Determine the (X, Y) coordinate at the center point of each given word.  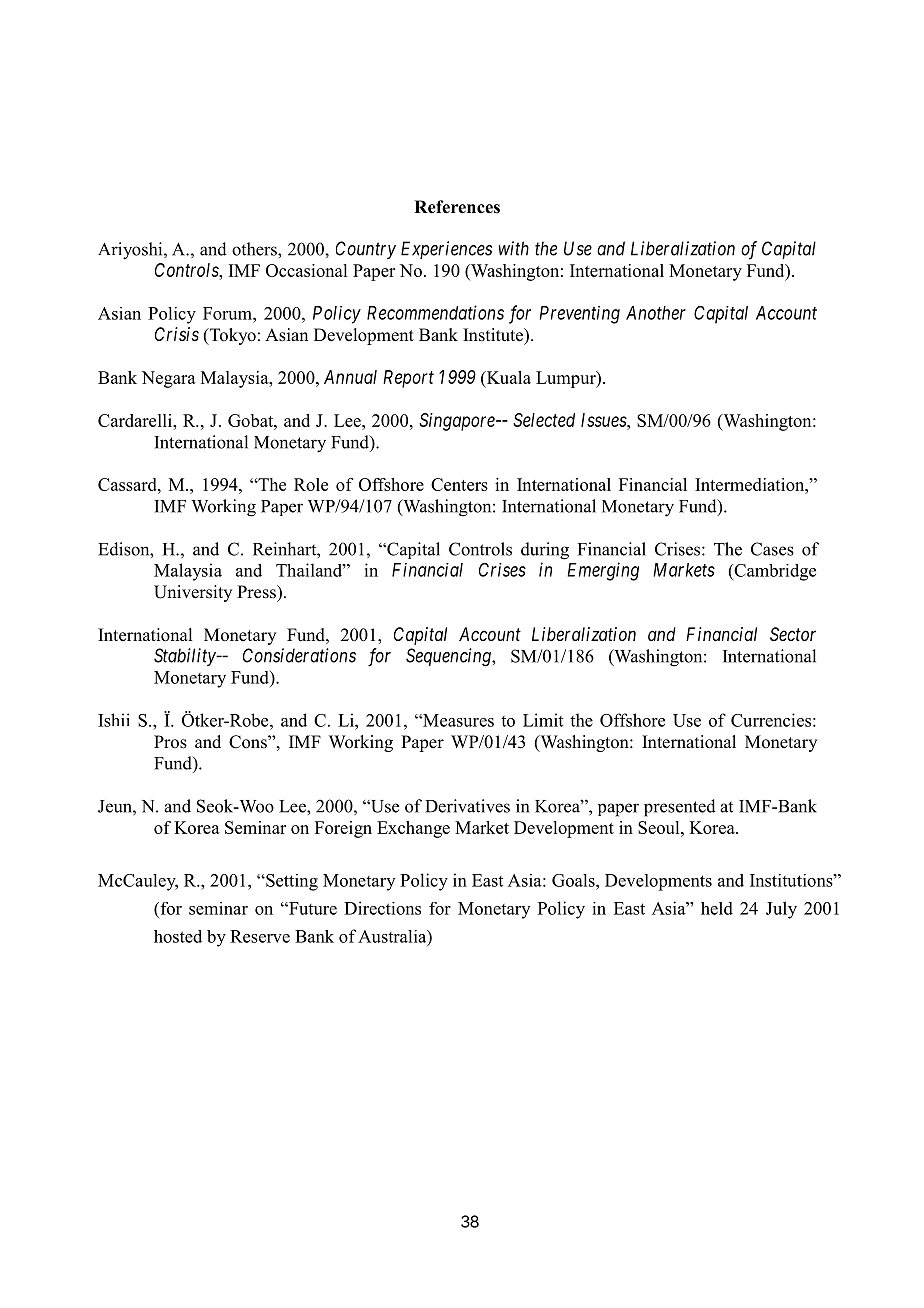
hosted (178, 936)
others (255, 249)
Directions (382, 908)
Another (656, 313)
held (717, 908)
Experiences (446, 250)
